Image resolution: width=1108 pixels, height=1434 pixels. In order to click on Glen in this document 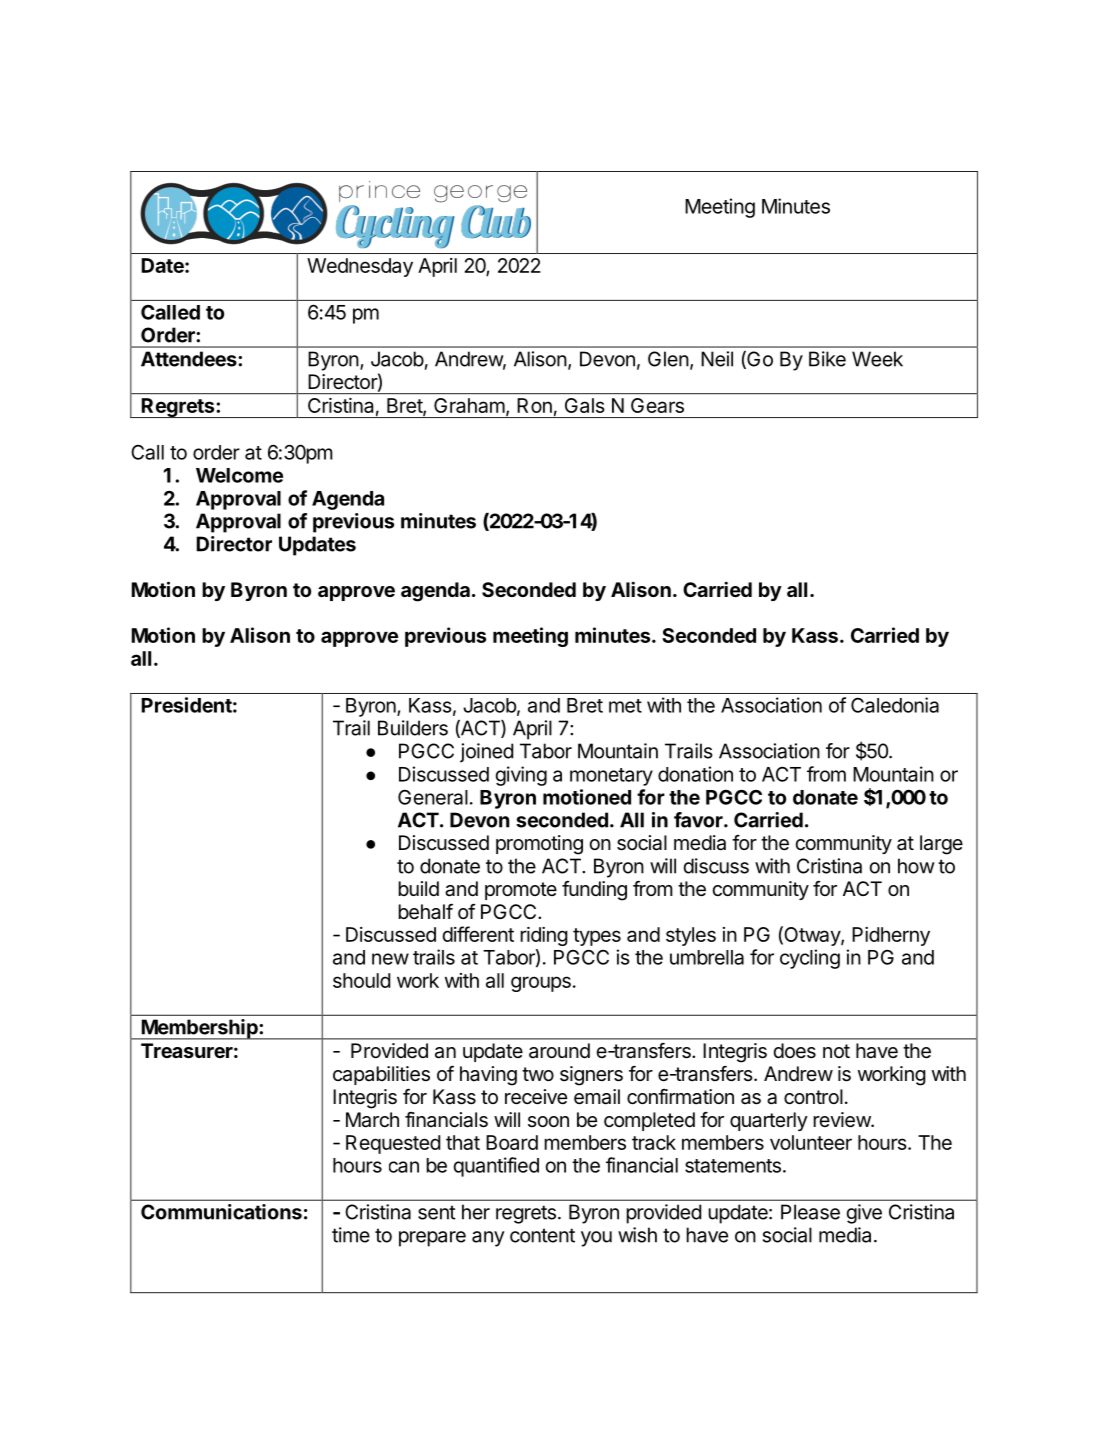, I will do `click(668, 359)`.
